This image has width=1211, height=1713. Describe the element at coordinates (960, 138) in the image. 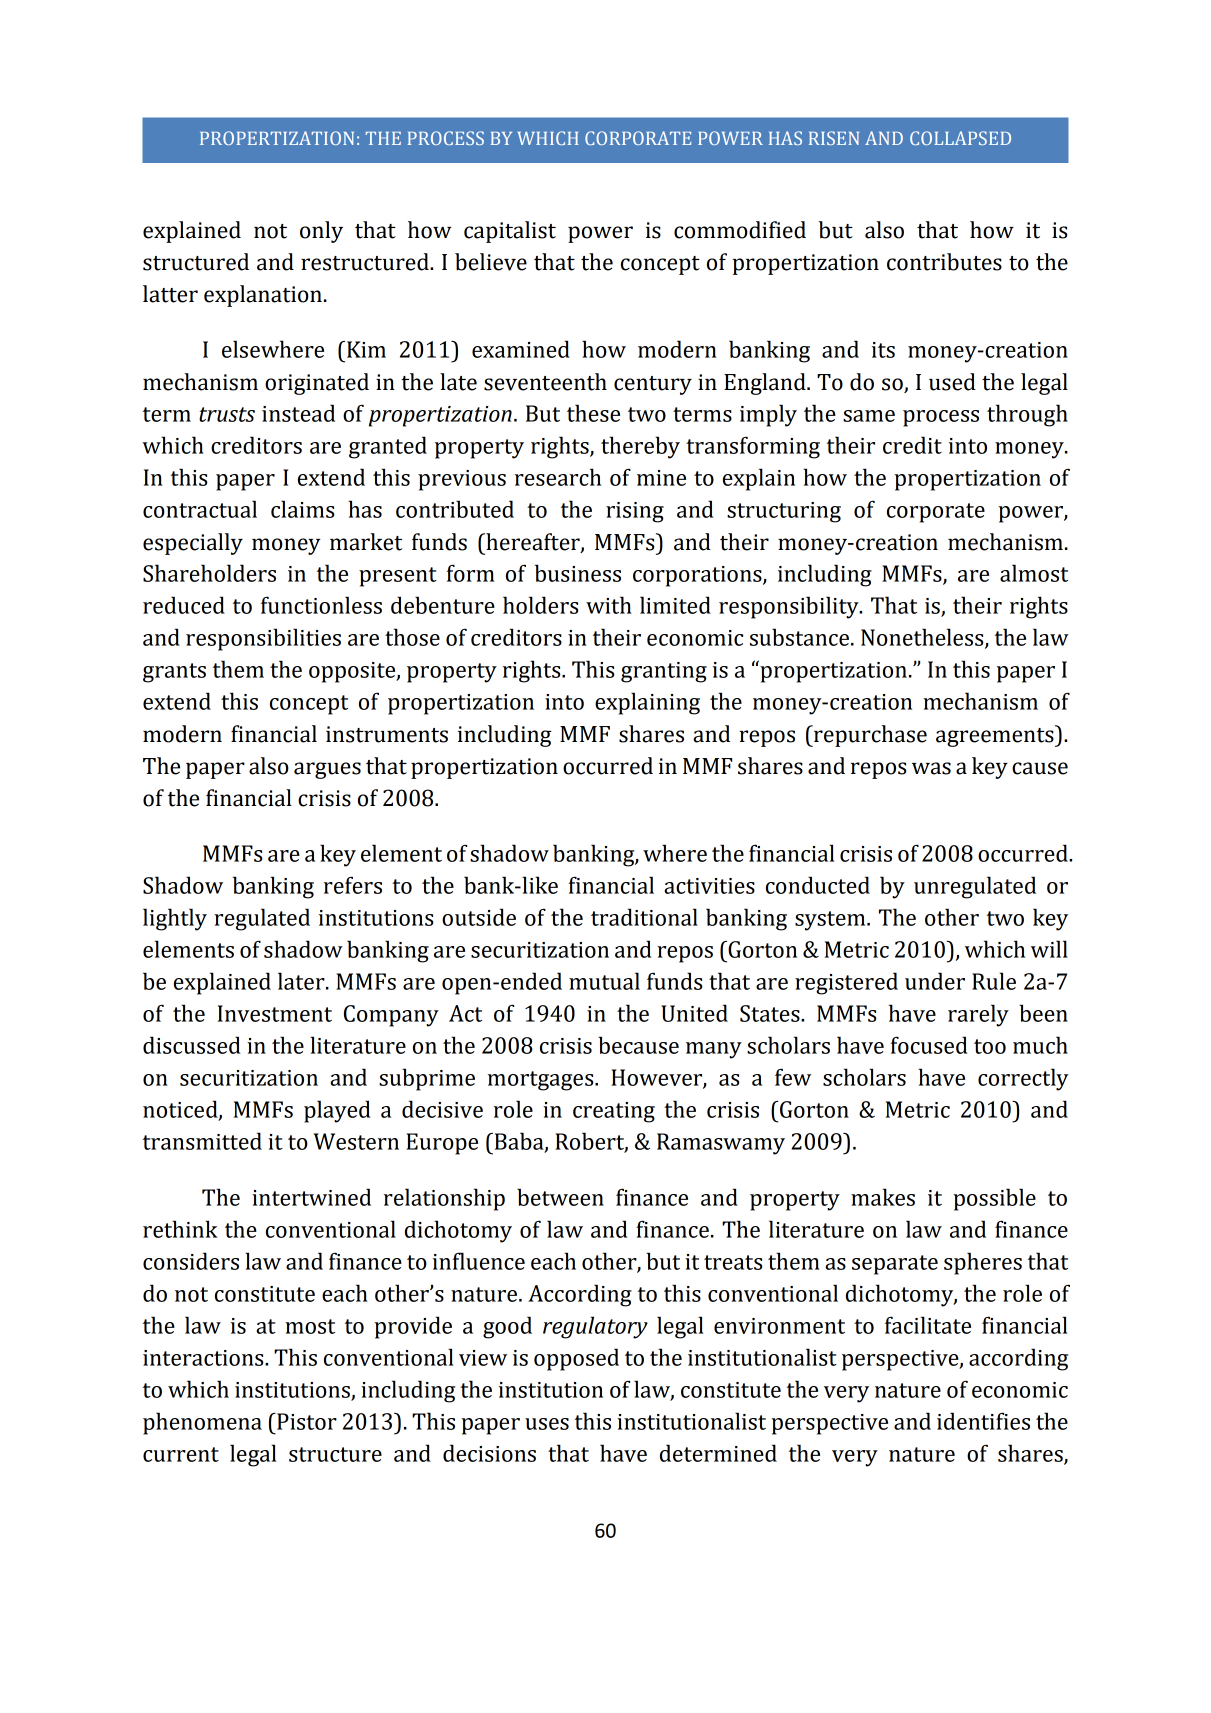

I see `COLLAPSED` at that location.
